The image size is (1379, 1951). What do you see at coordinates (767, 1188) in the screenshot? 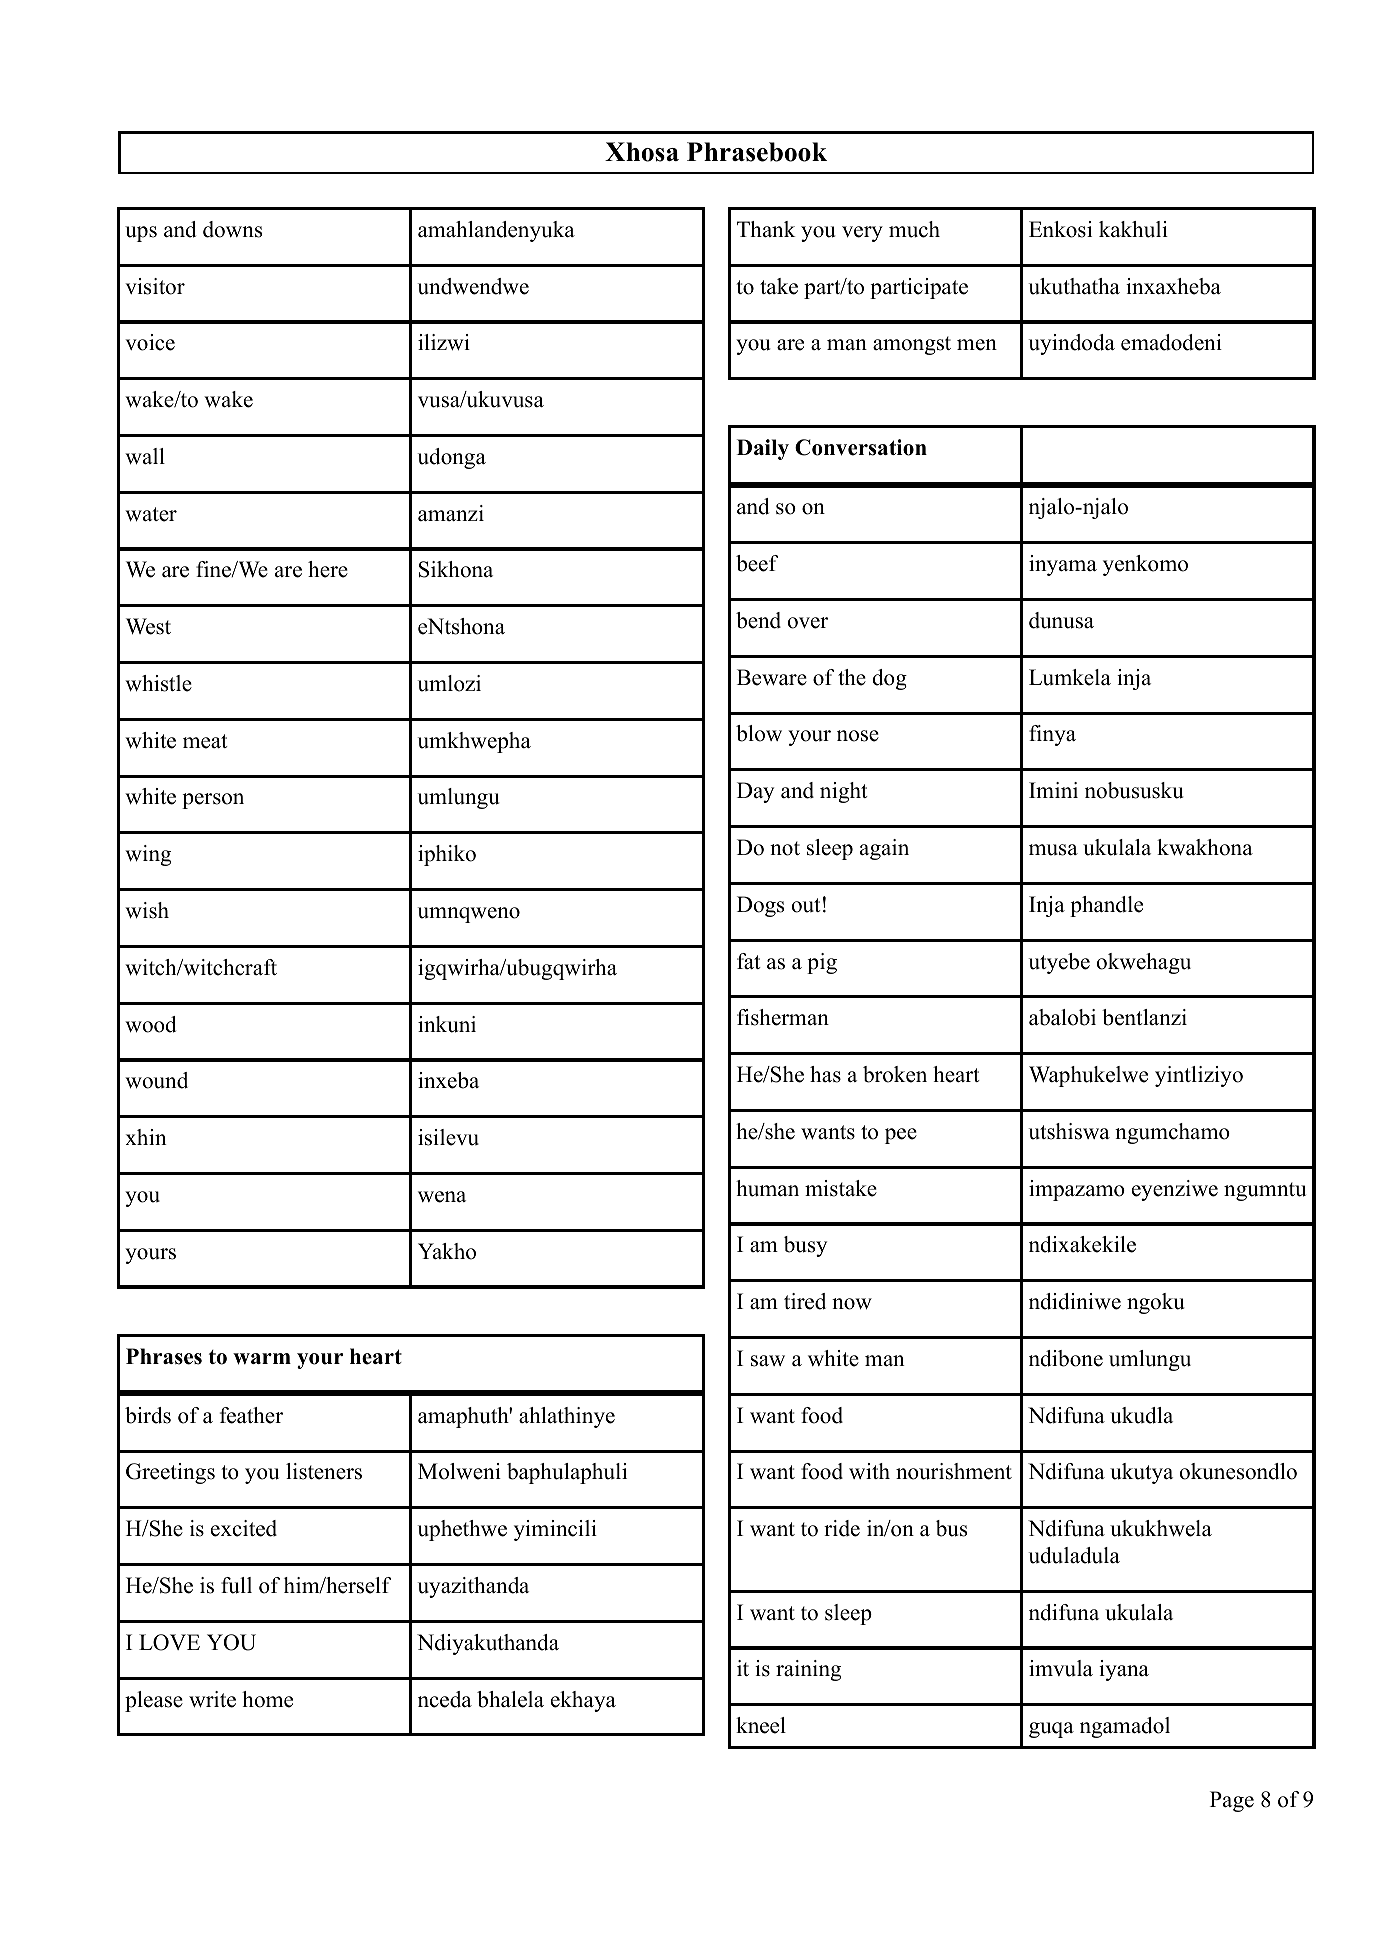
I see `human` at bounding box center [767, 1188].
